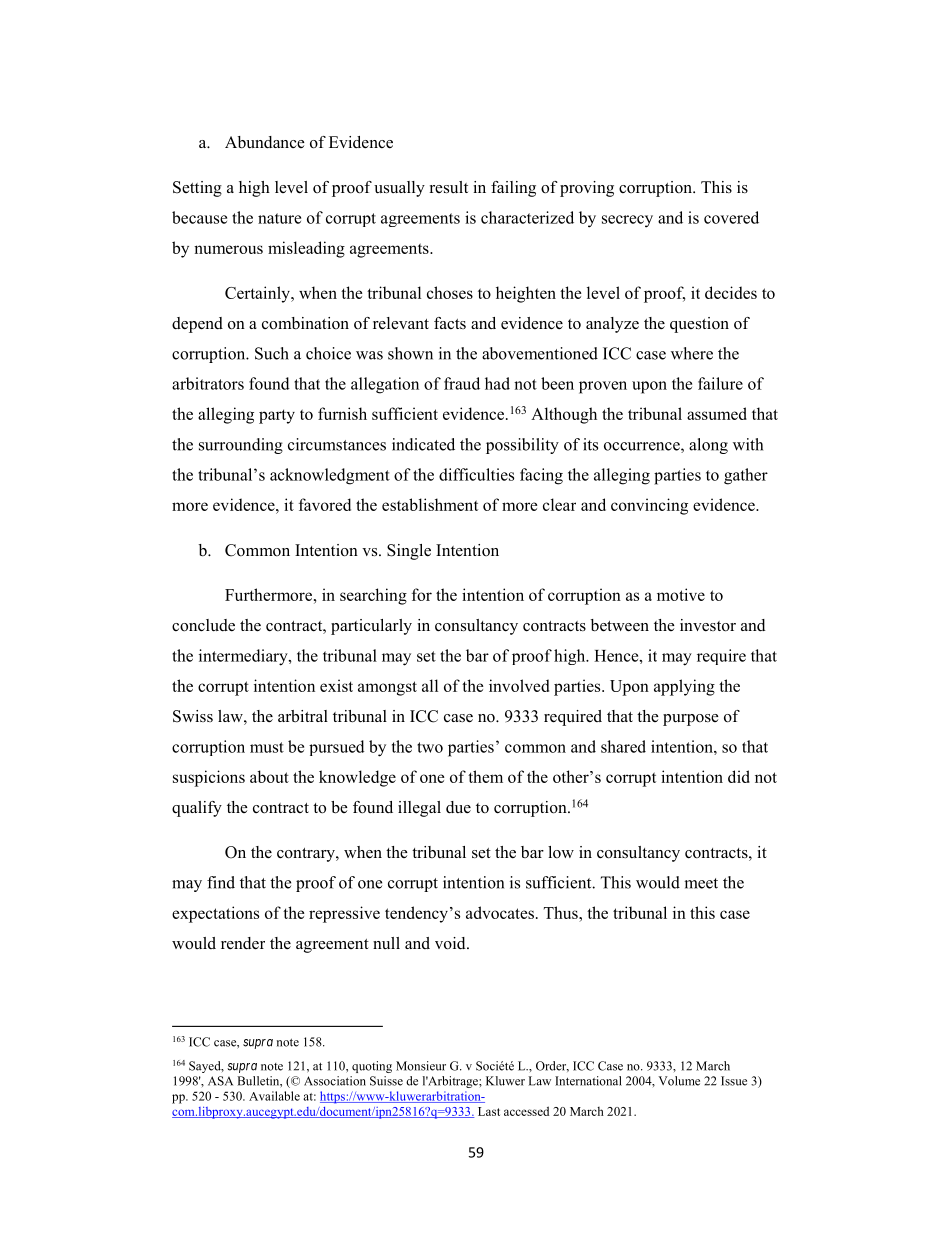  What do you see at coordinates (244, 657) in the screenshot?
I see `intermediary` at bounding box center [244, 657].
